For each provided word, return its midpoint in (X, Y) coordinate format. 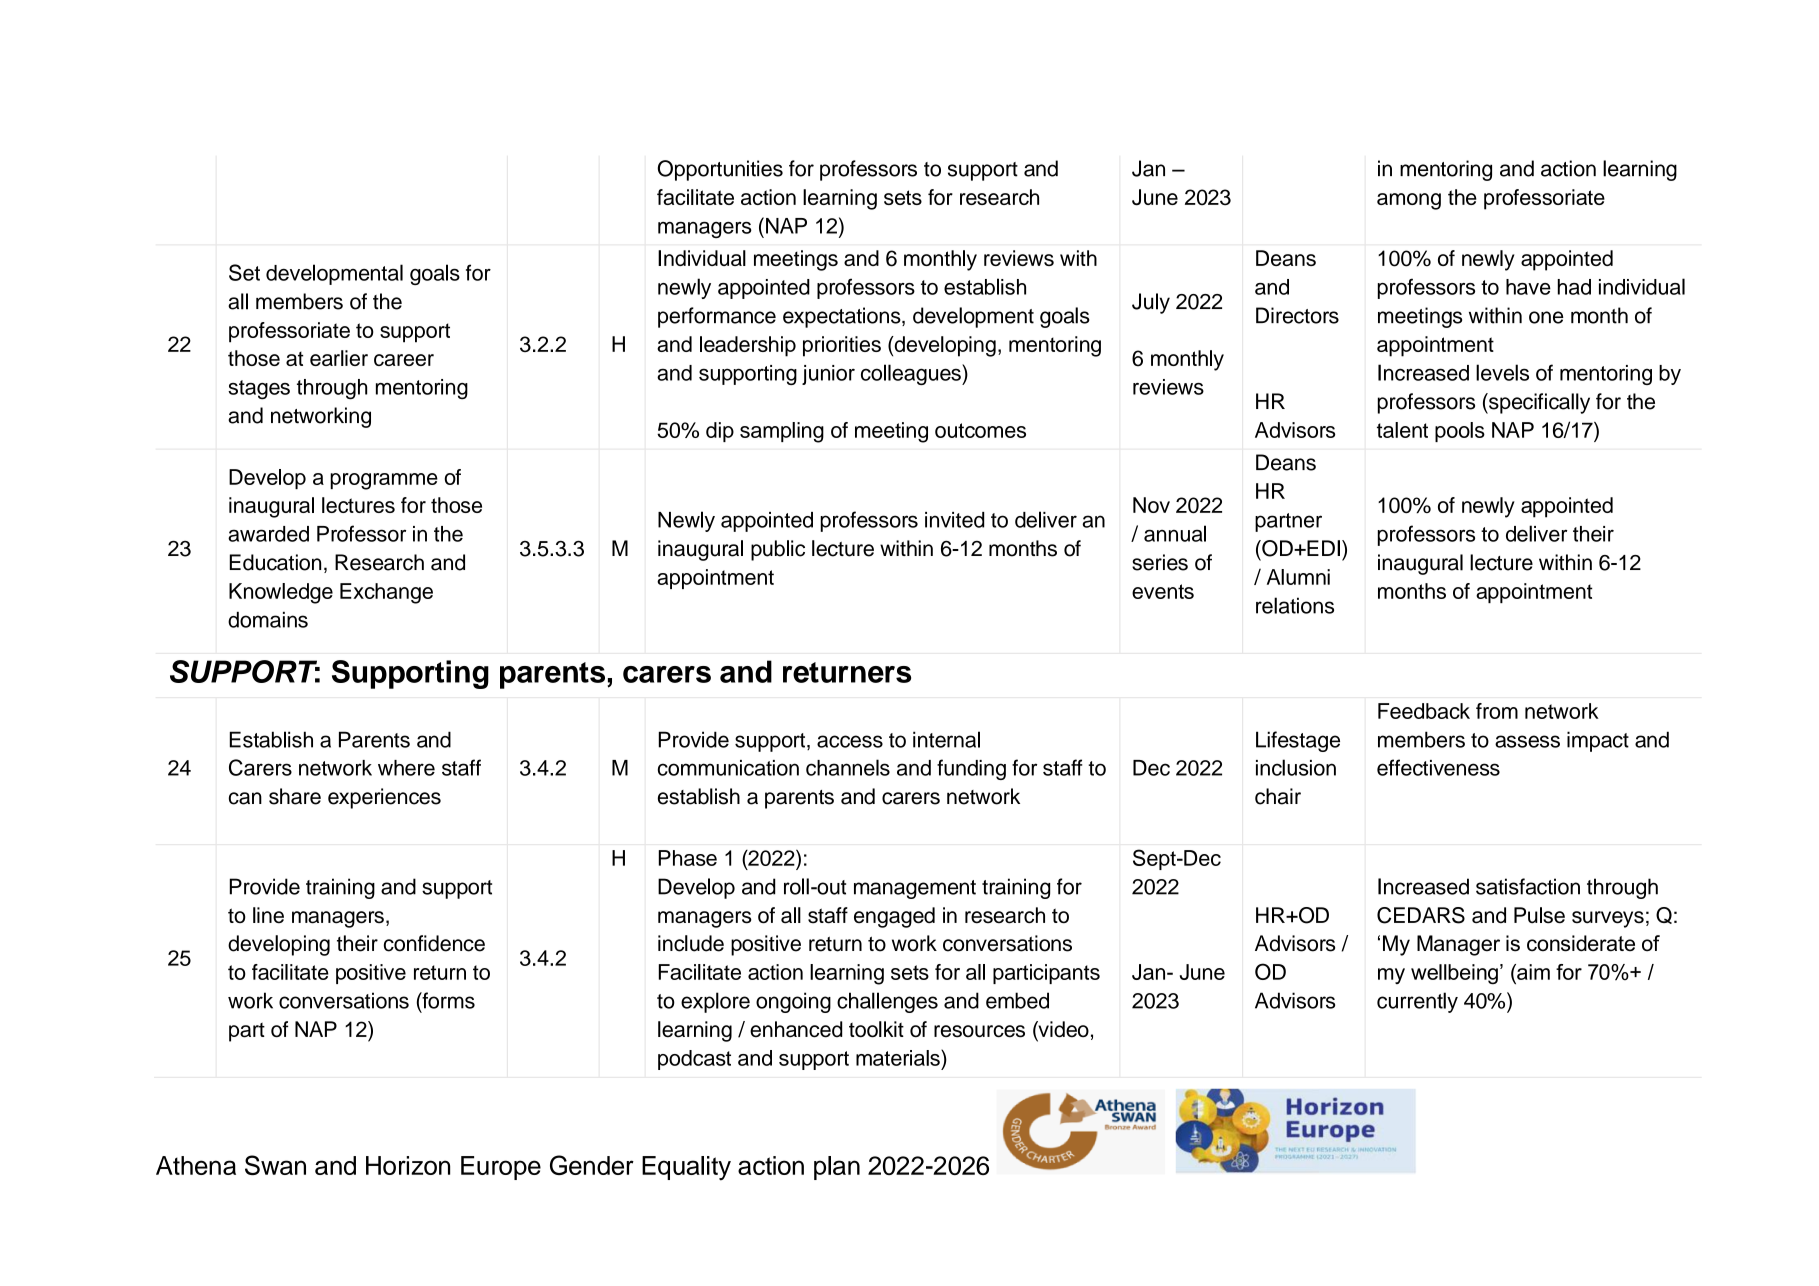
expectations (843, 317)
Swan (275, 1165)
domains (268, 620)
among (1409, 201)
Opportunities (720, 170)
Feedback (1424, 711)
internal (946, 739)
